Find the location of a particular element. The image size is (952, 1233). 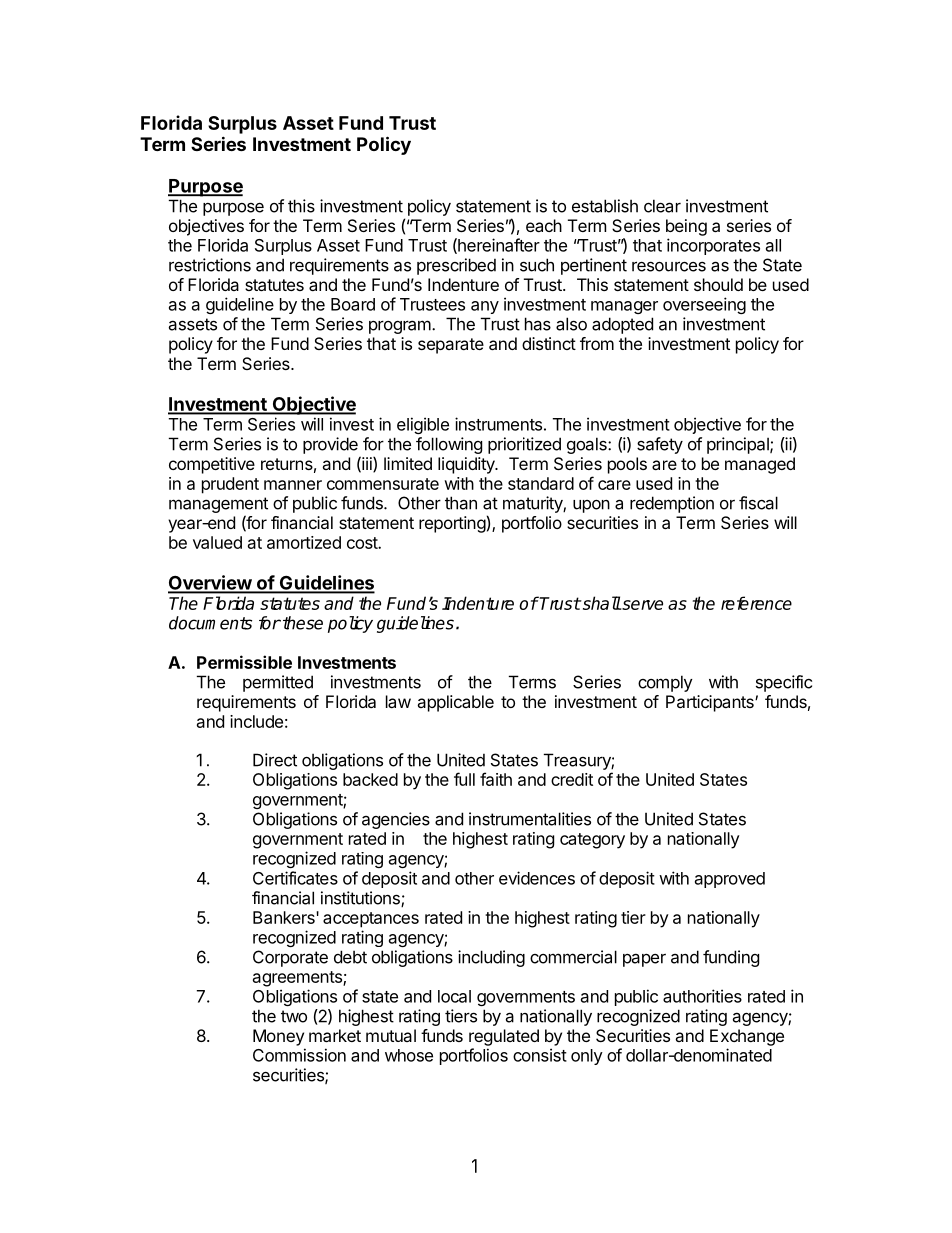

regulated is located at coordinates (504, 1037).
